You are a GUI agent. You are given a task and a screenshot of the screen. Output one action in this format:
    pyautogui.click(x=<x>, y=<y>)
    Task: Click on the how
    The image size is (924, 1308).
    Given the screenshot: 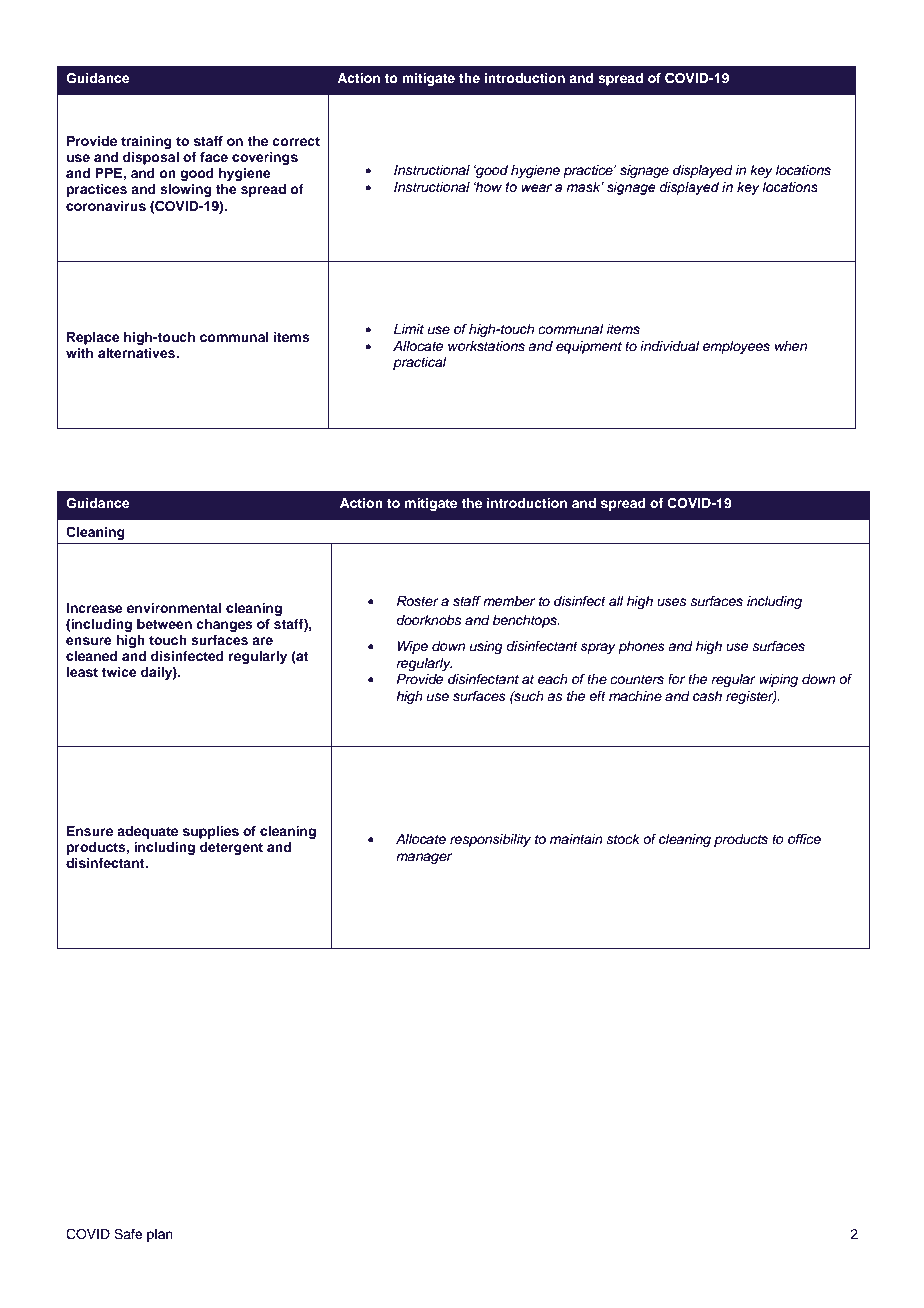 What is the action you would take?
    pyautogui.click(x=488, y=187)
